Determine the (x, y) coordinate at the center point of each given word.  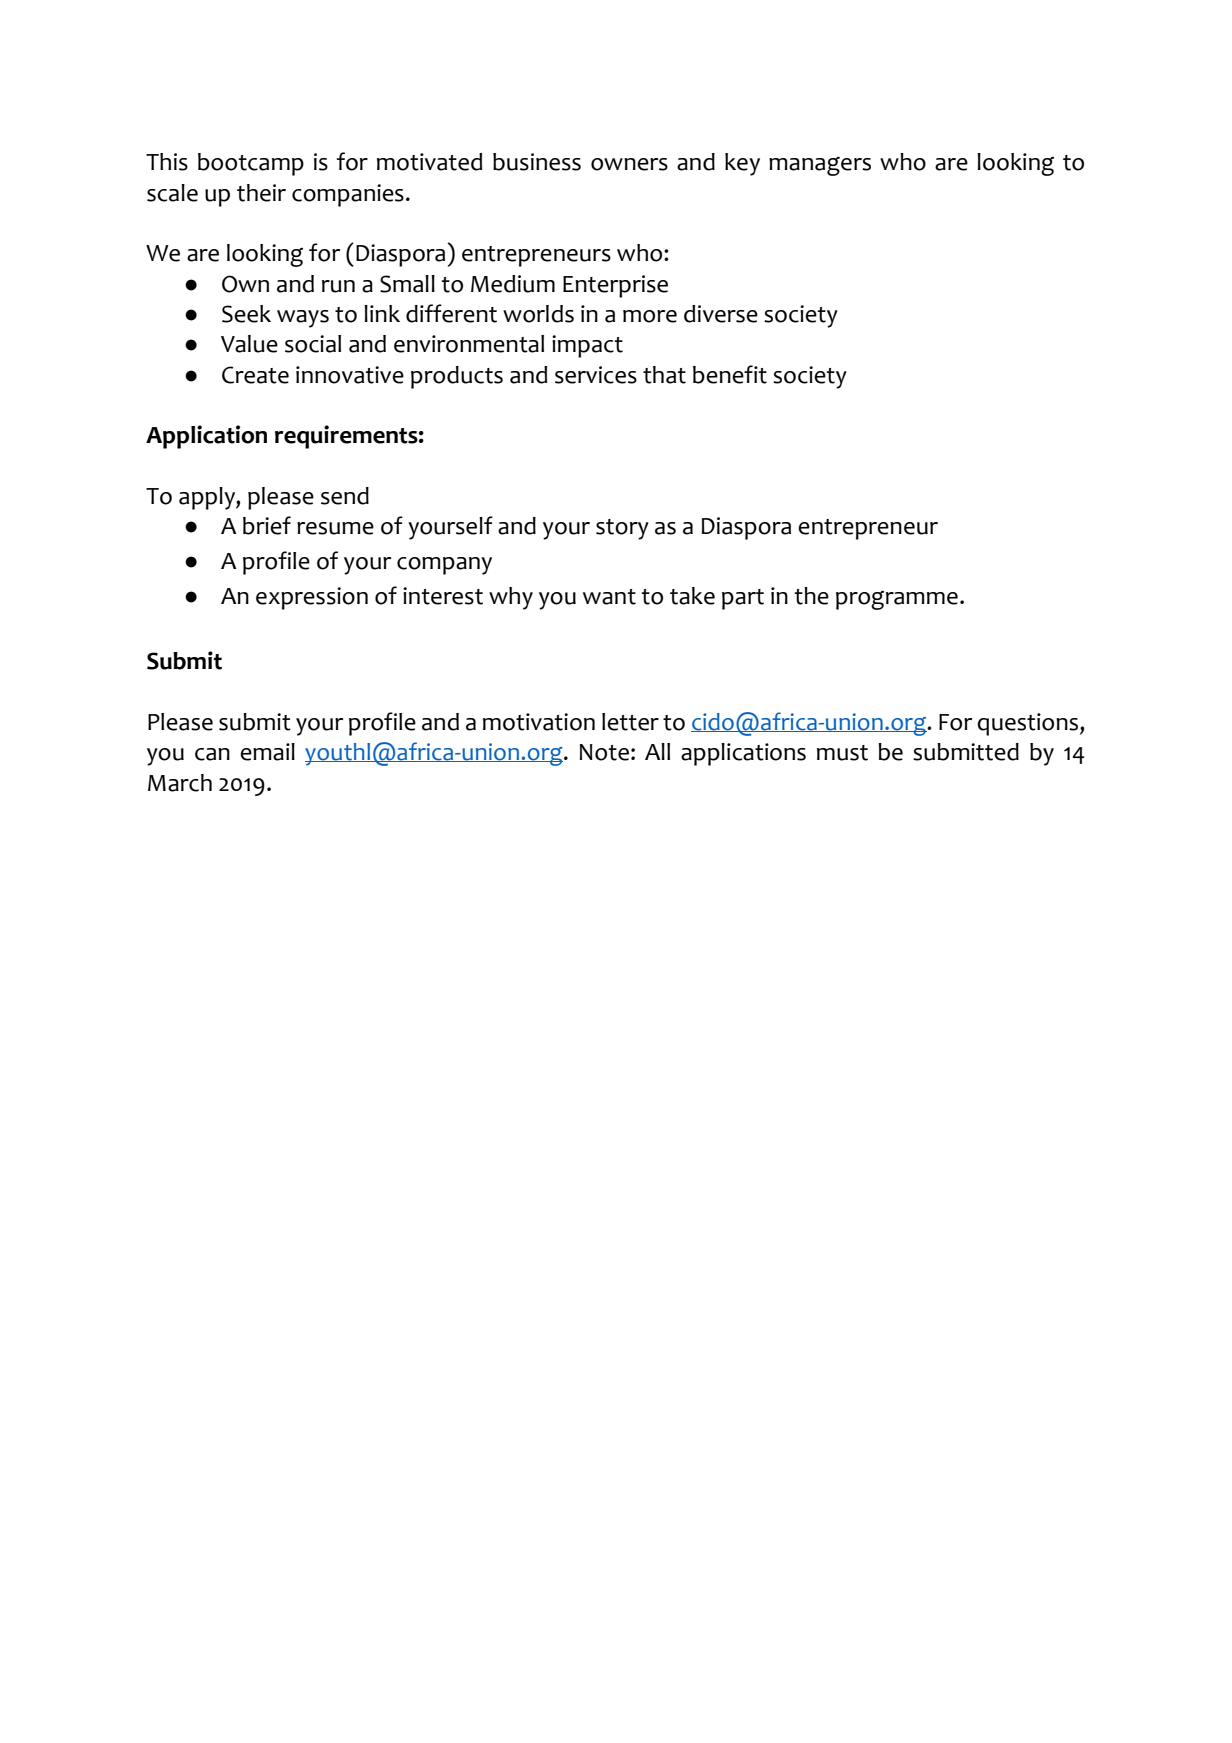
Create (255, 375)
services (596, 375)
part (743, 599)
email (267, 752)
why (511, 598)
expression (312, 598)
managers (820, 166)
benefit (730, 374)
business (537, 162)
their (261, 193)
